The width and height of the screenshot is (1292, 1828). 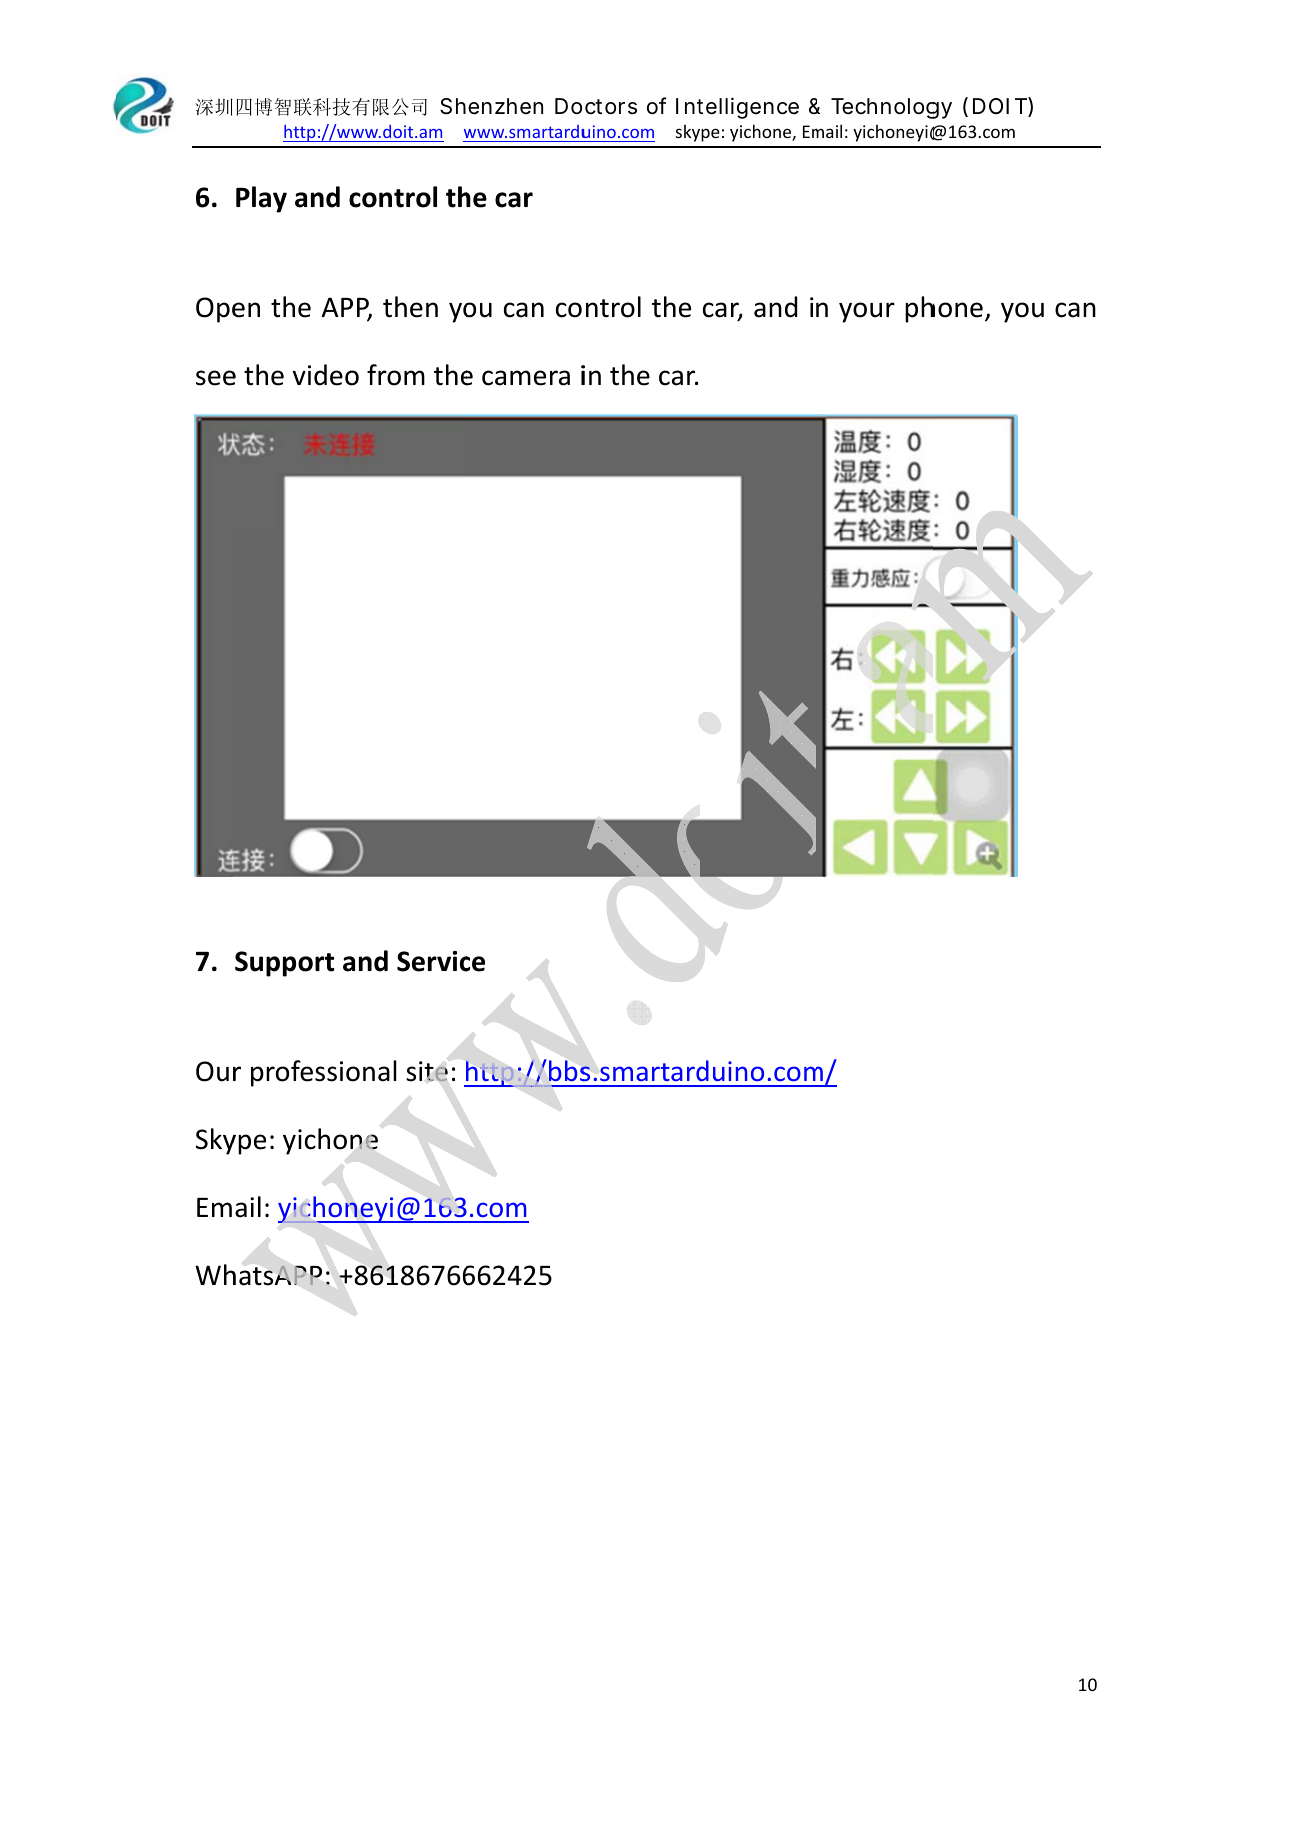 I want to click on site, so click(x=427, y=1071).
